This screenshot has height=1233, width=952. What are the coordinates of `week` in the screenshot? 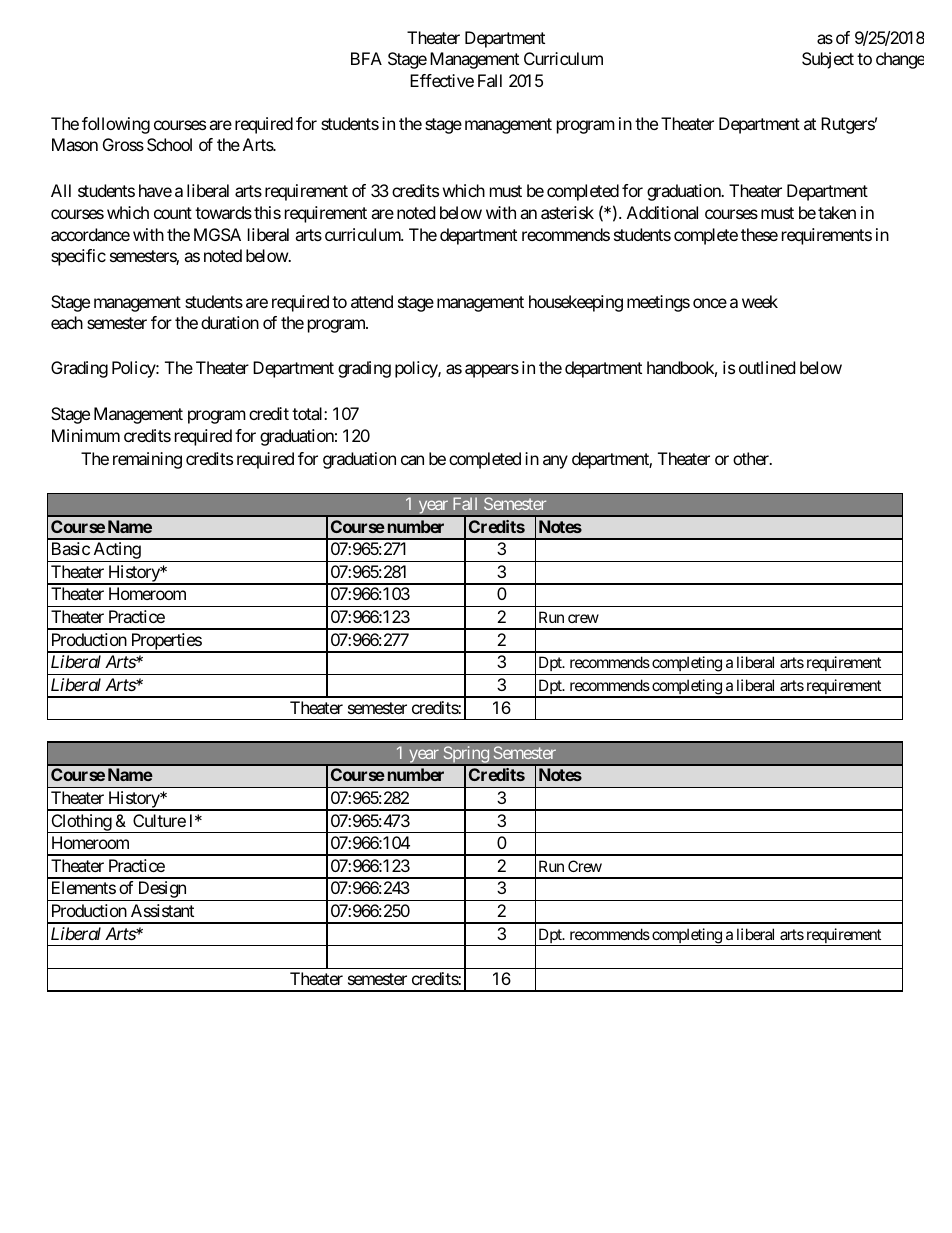 It's located at (760, 301).
